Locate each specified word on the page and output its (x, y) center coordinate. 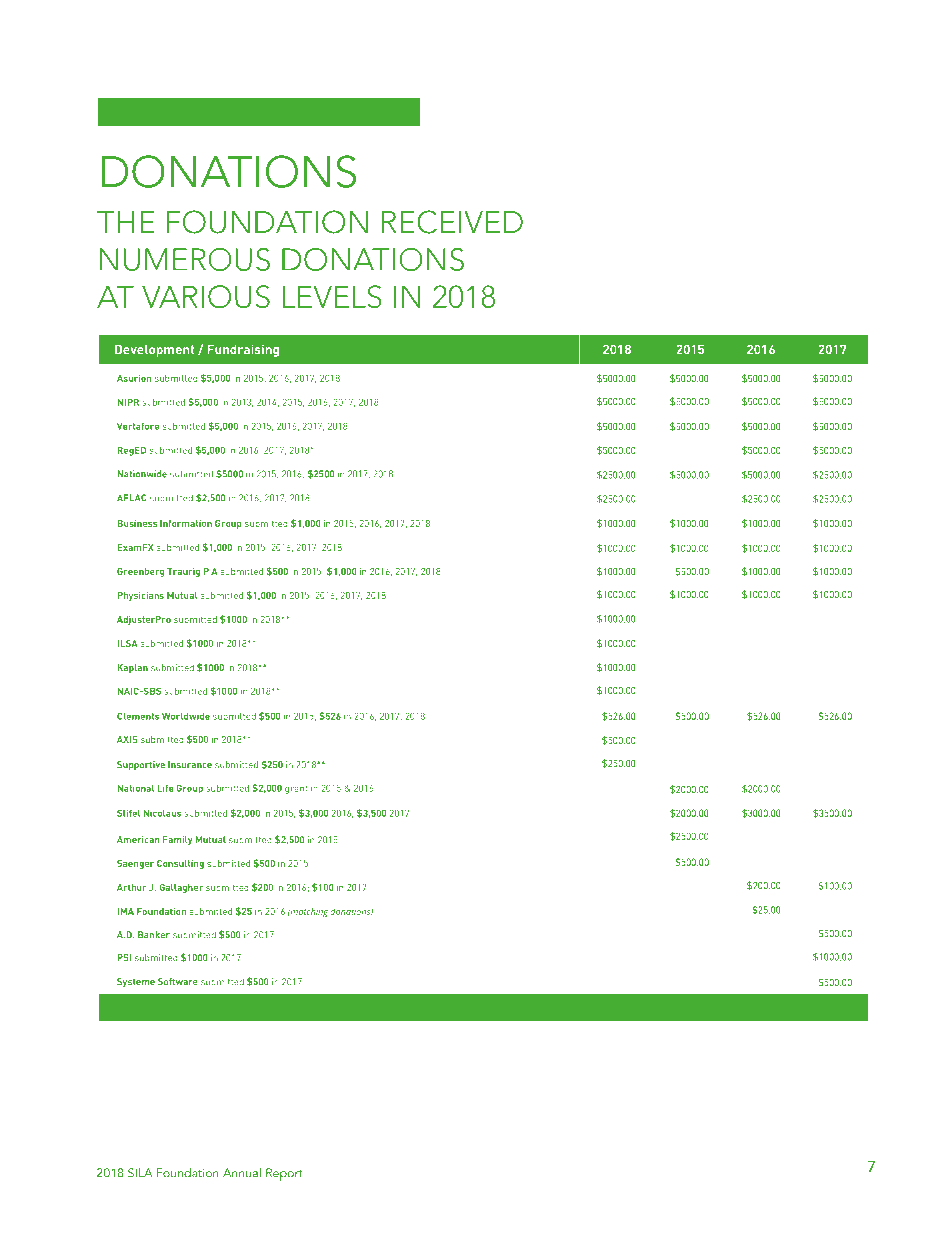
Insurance (190, 764)
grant (296, 789)
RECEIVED (452, 222)
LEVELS (332, 296)
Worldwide (186, 716)
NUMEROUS (185, 259)
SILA (140, 1173)
